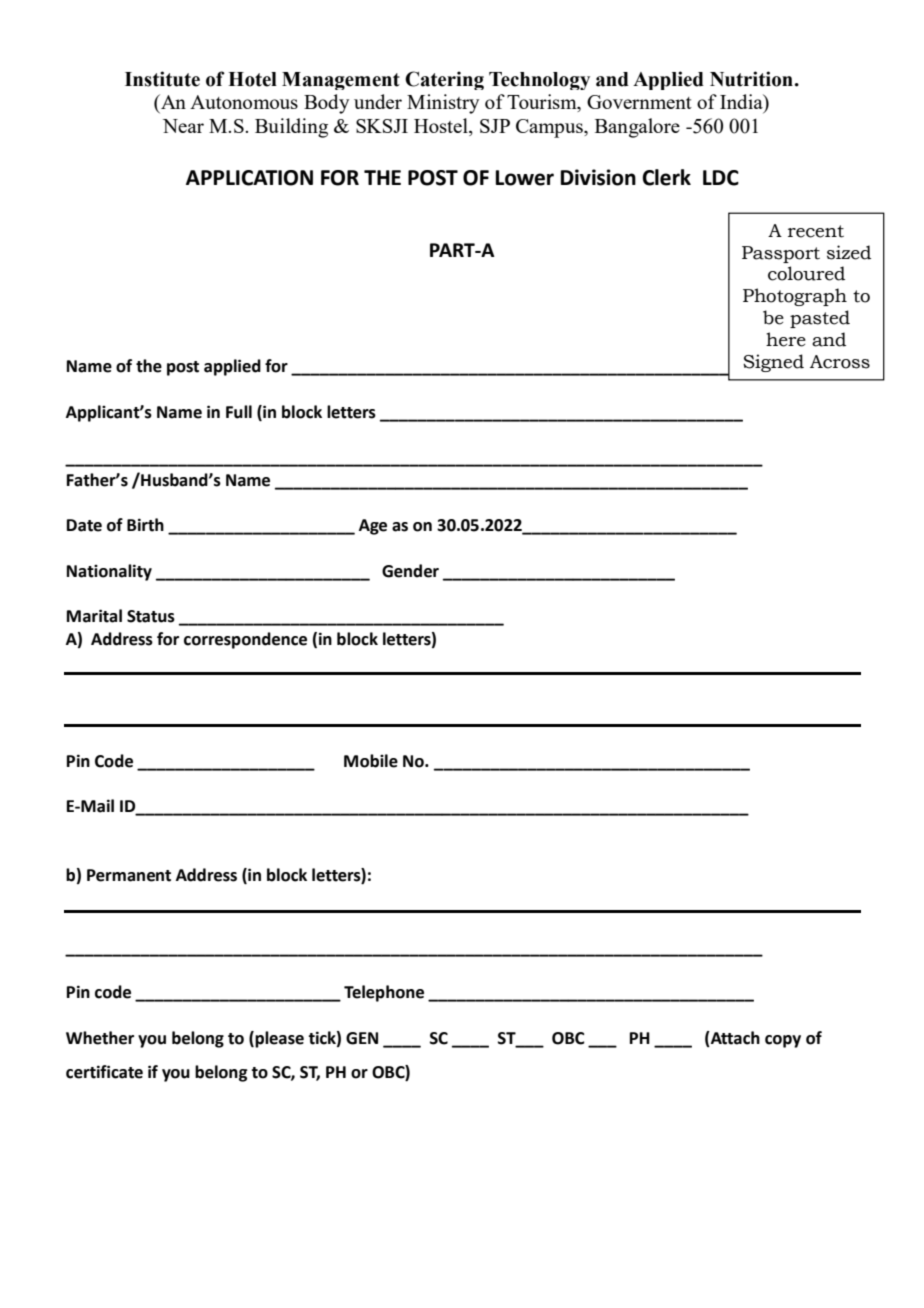 The width and height of the screenshot is (924, 1308). I want to click on here, so click(786, 339).
